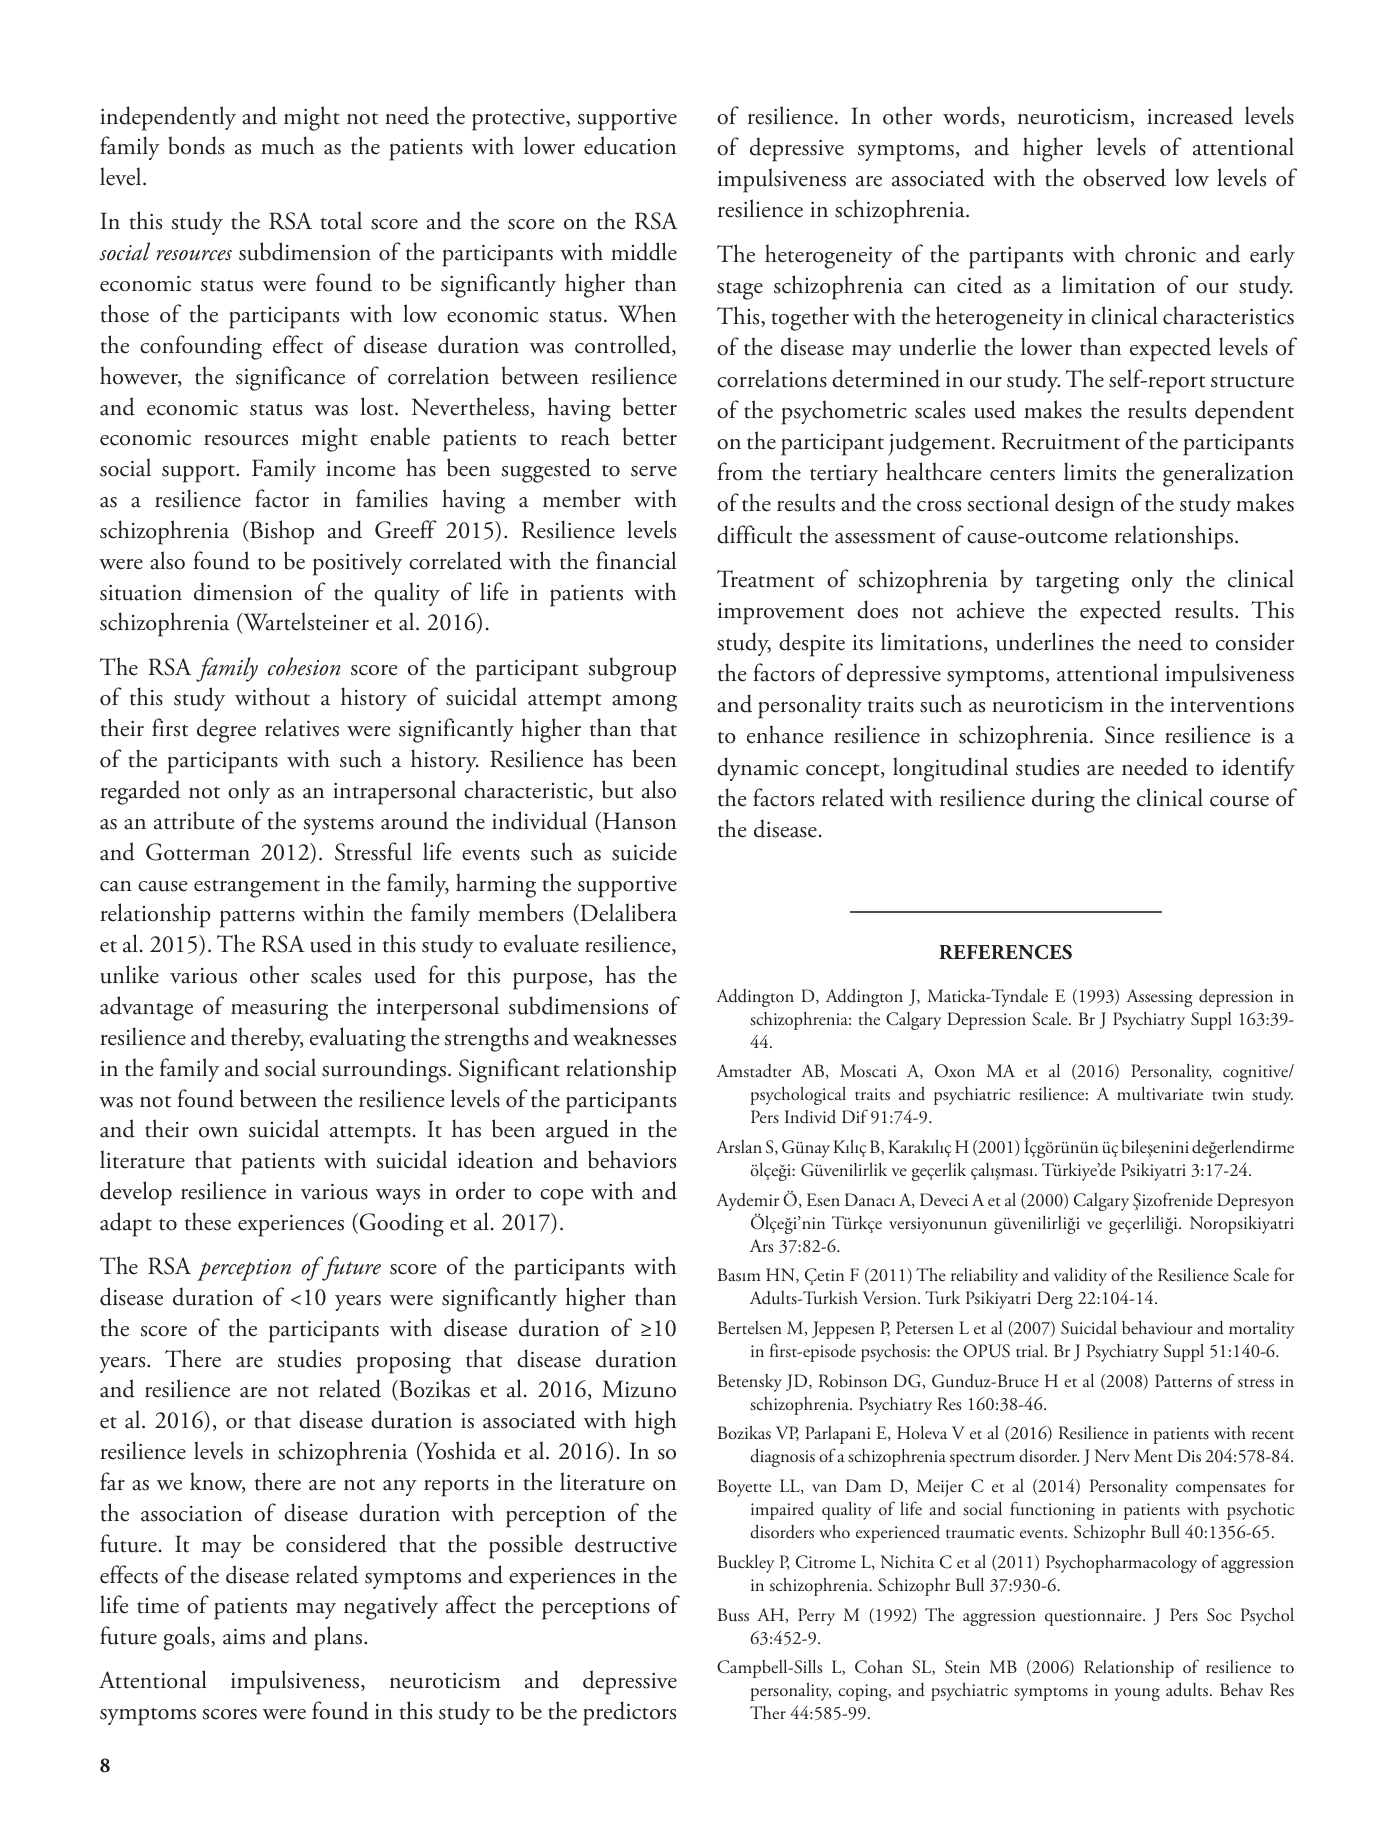 Image resolution: width=1394 pixels, height=1826 pixels. What do you see at coordinates (1190, 115) in the image?
I see `increased` at bounding box center [1190, 115].
